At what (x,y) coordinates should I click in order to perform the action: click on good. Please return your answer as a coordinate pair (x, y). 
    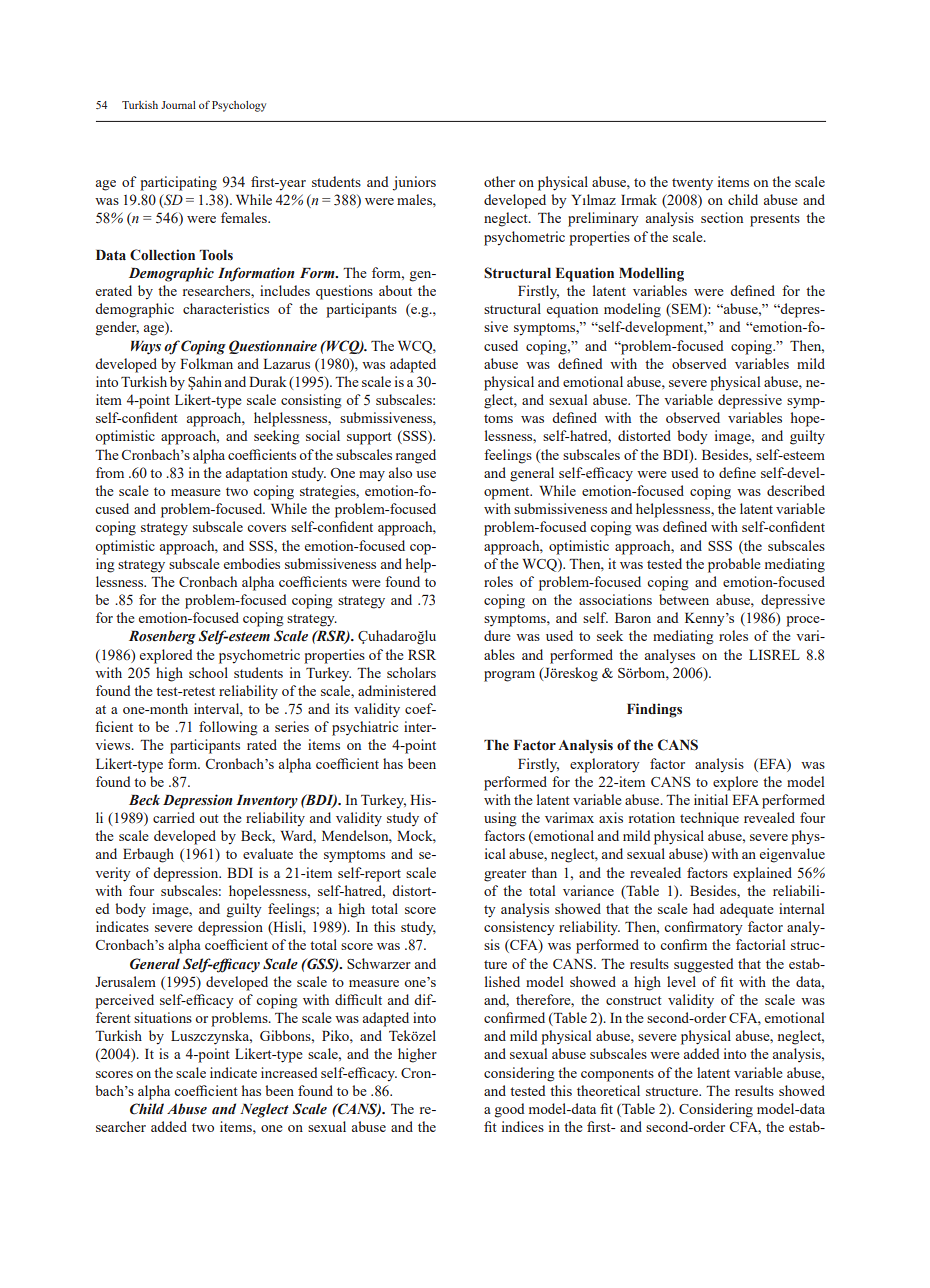
    Looking at the image, I should click on (510, 1110).
